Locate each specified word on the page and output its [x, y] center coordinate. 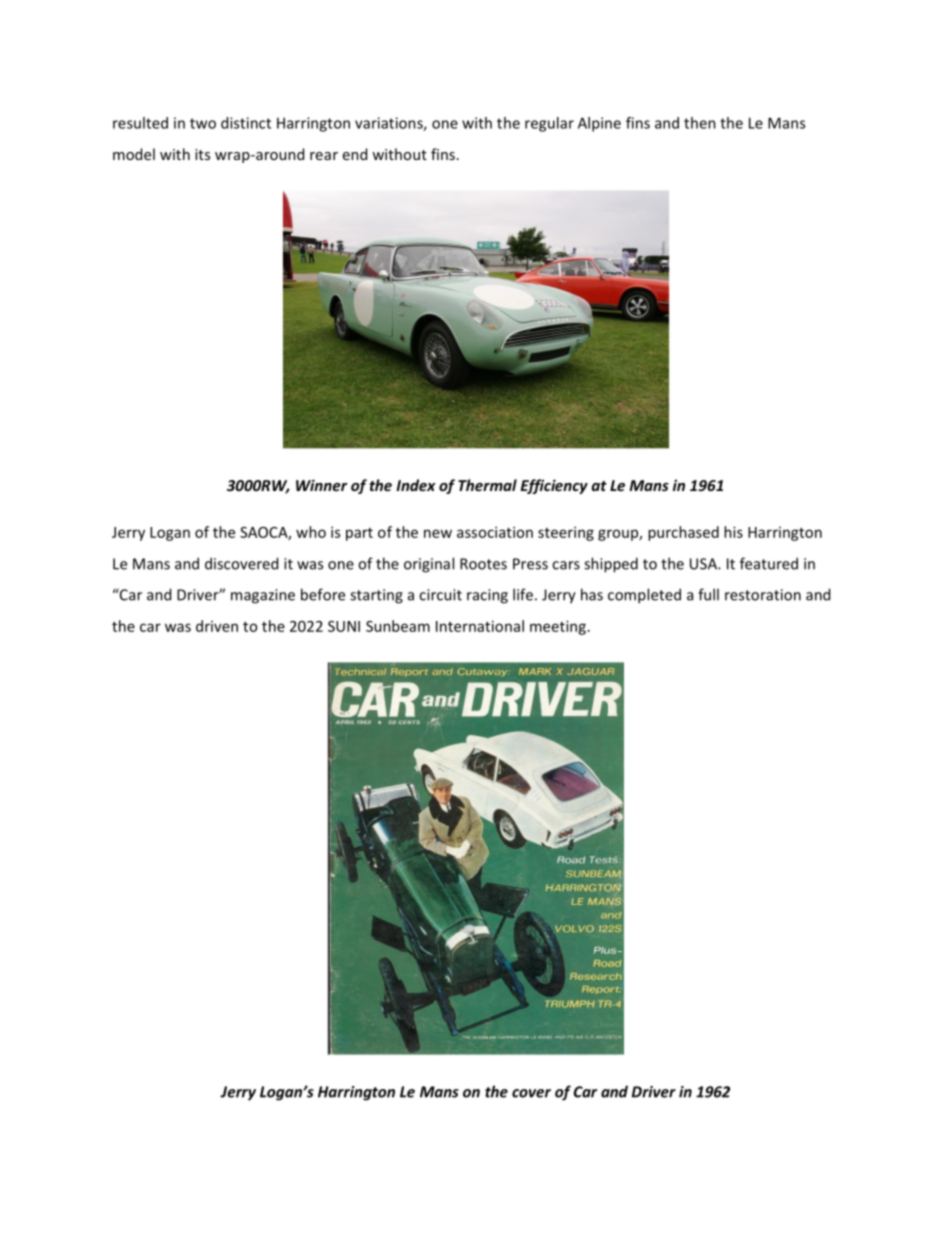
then [700, 123]
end [355, 154]
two [203, 123]
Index [416, 485]
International [480, 626]
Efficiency [554, 486]
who [311, 532]
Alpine [599, 124]
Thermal [487, 485]
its [202, 154]
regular [549, 124]
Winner [321, 485]
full [708, 594]
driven [217, 626]
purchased [683, 533]
